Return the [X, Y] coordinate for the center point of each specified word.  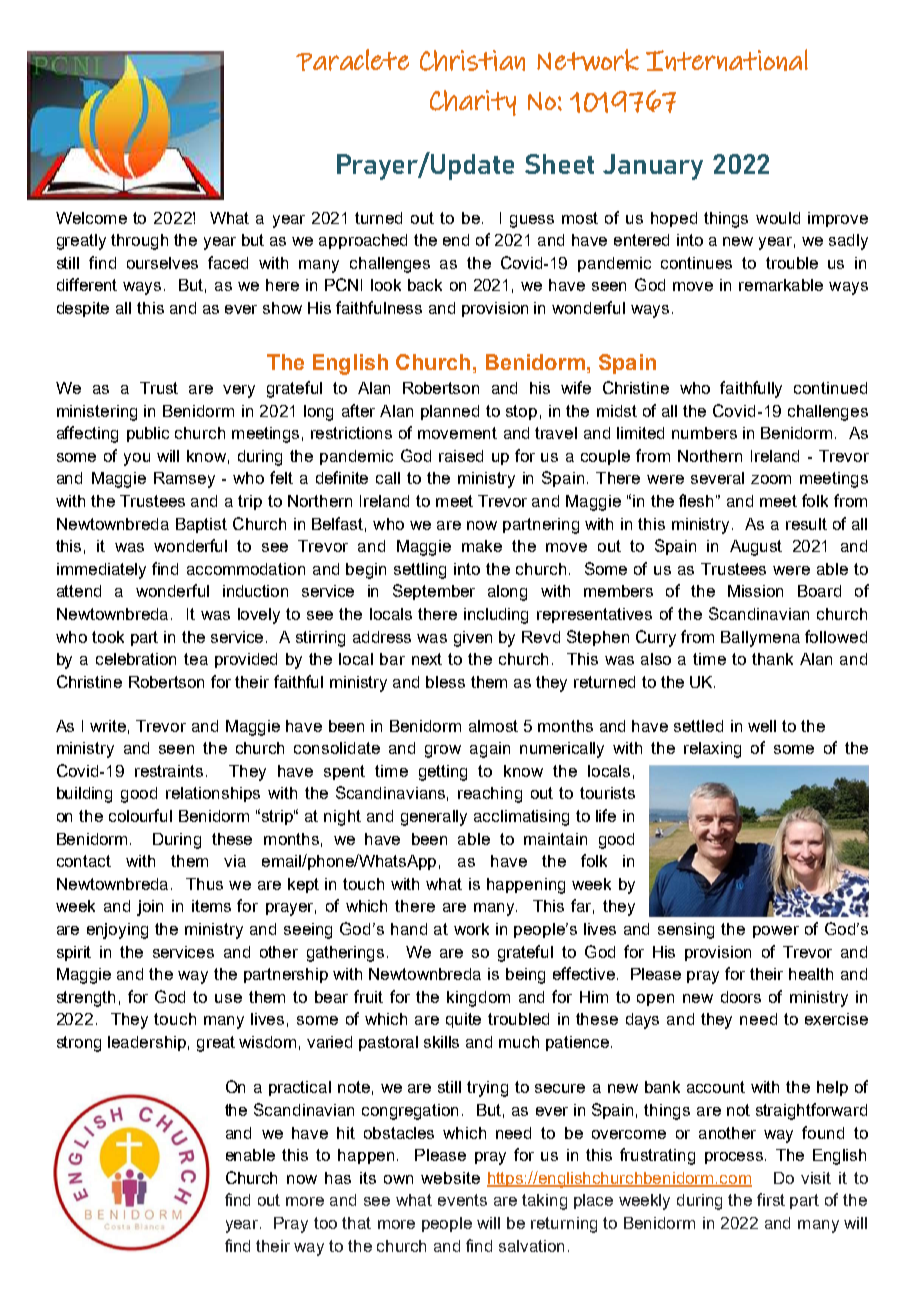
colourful [140, 815]
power [776, 932]
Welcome [91, 218]
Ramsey [184, 480]
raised [461, 456]
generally [434, 818]
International [727, 60]
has [338, 1178]
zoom [771, 479]
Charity [473, 103]
